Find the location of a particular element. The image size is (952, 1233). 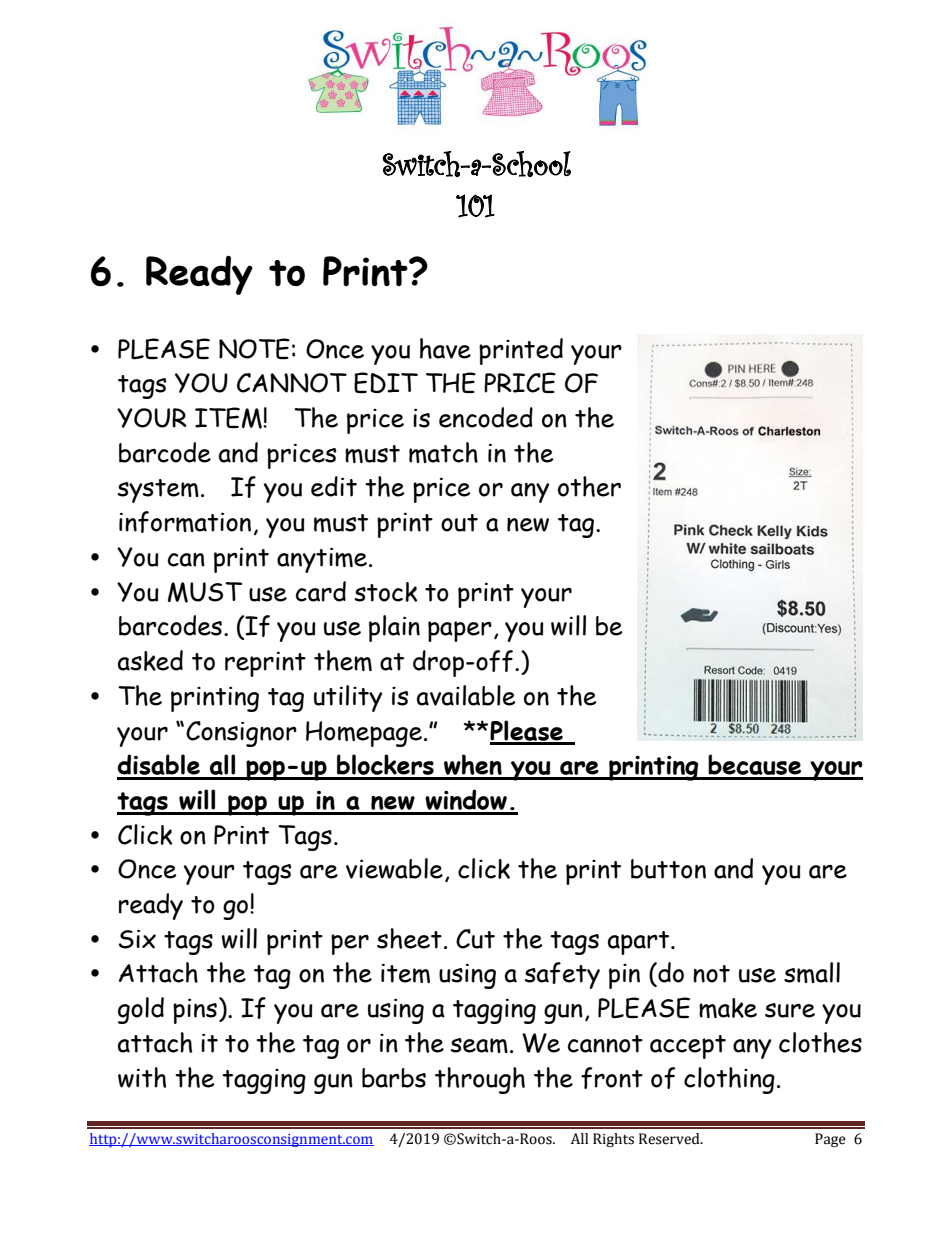

Six is located at coordinates (137, 939).
